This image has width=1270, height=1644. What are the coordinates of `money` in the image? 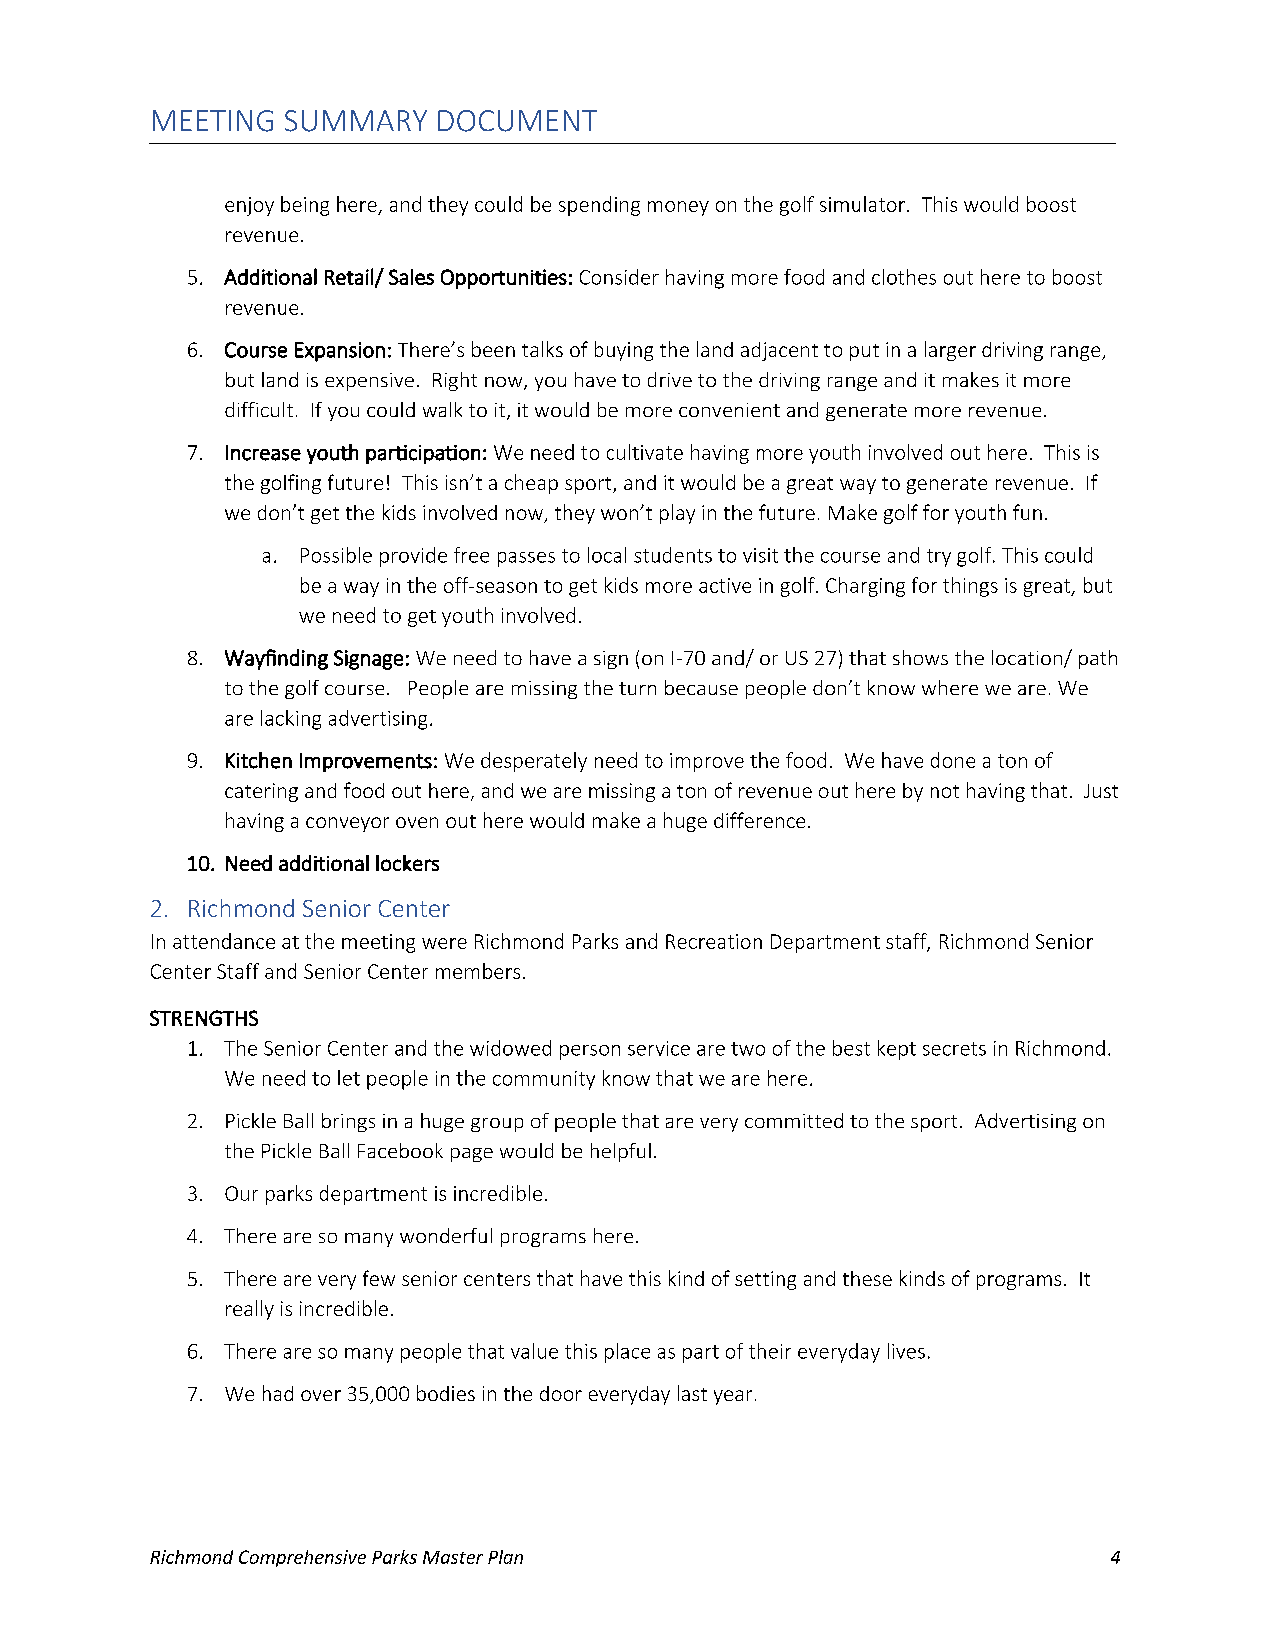 It's located at (678, 208).
